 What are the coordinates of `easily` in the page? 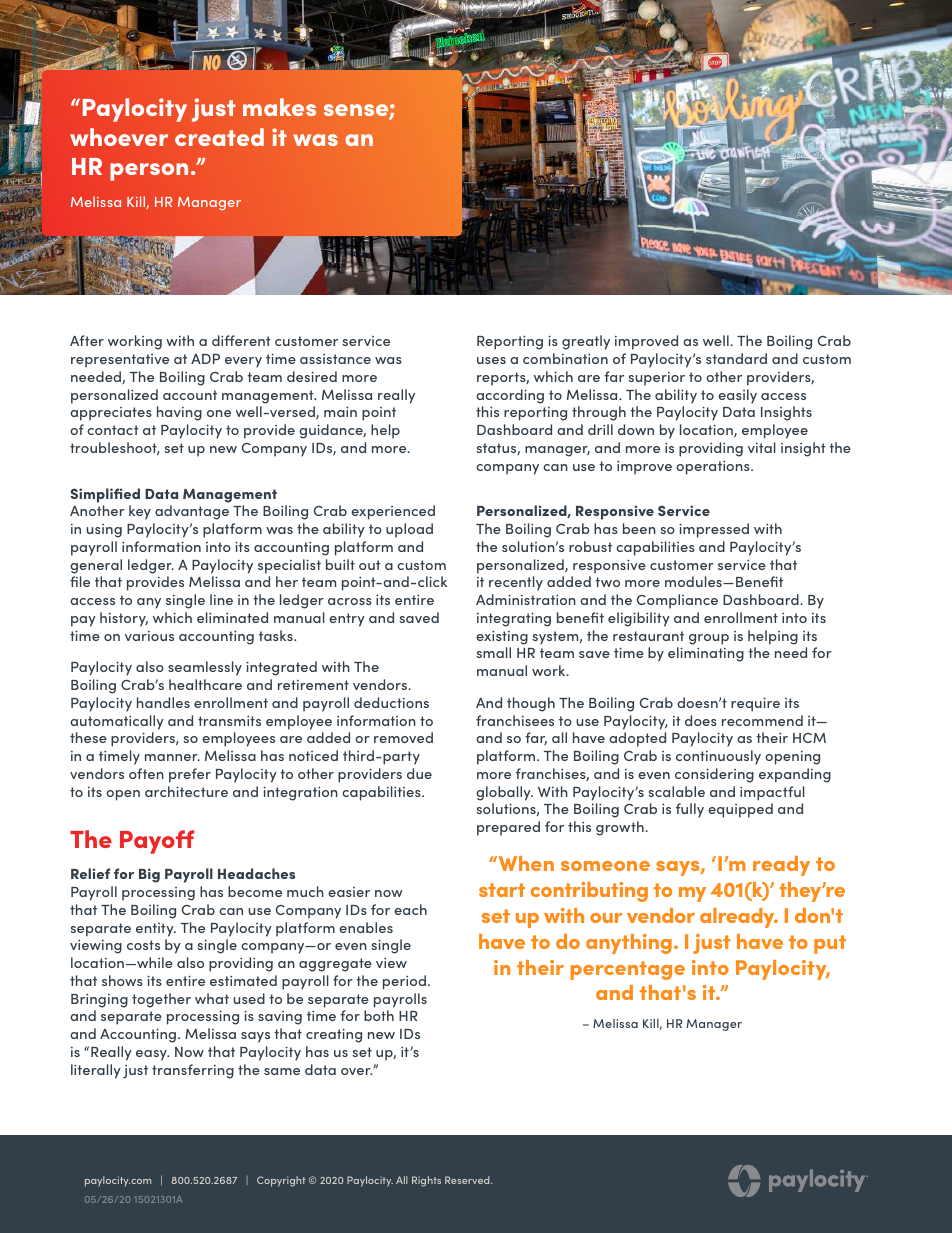 It's located at (737, 396).
